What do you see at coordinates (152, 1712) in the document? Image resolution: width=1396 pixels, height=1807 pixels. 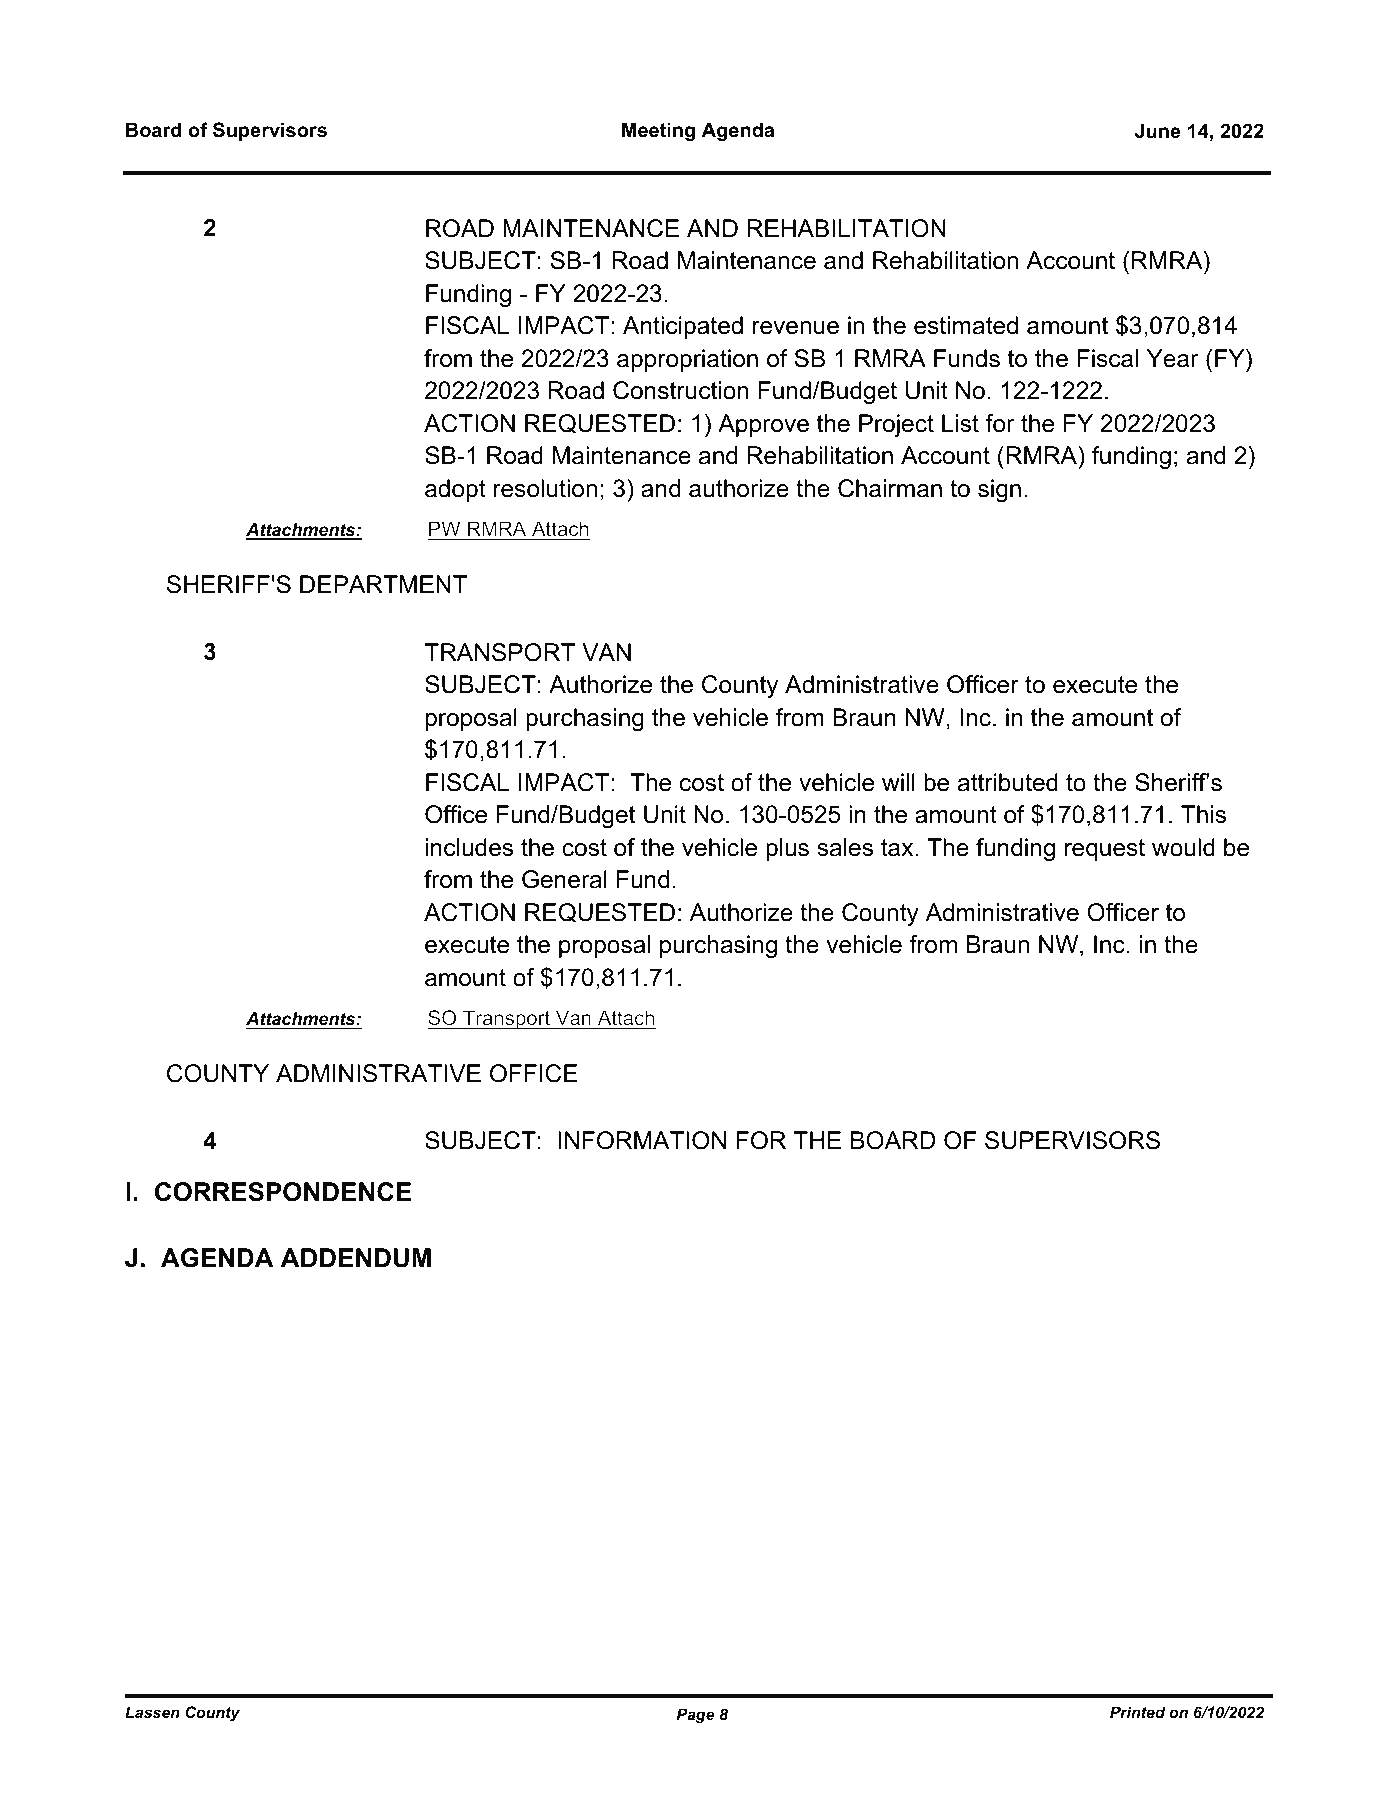 I see `Lassen` at bounding box center [152, 1712].
